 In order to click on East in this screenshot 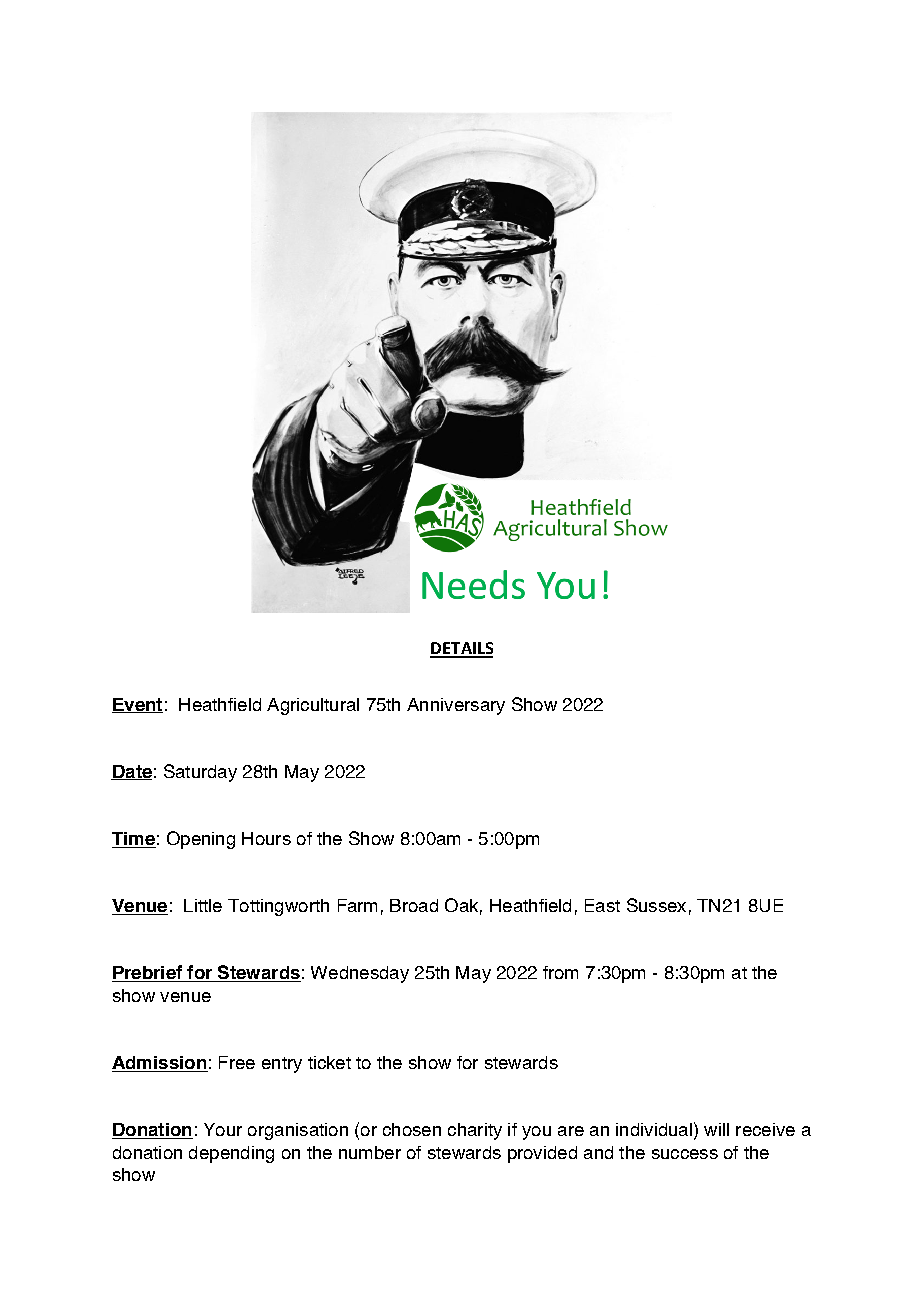, I will do `click(602, 905)`.
